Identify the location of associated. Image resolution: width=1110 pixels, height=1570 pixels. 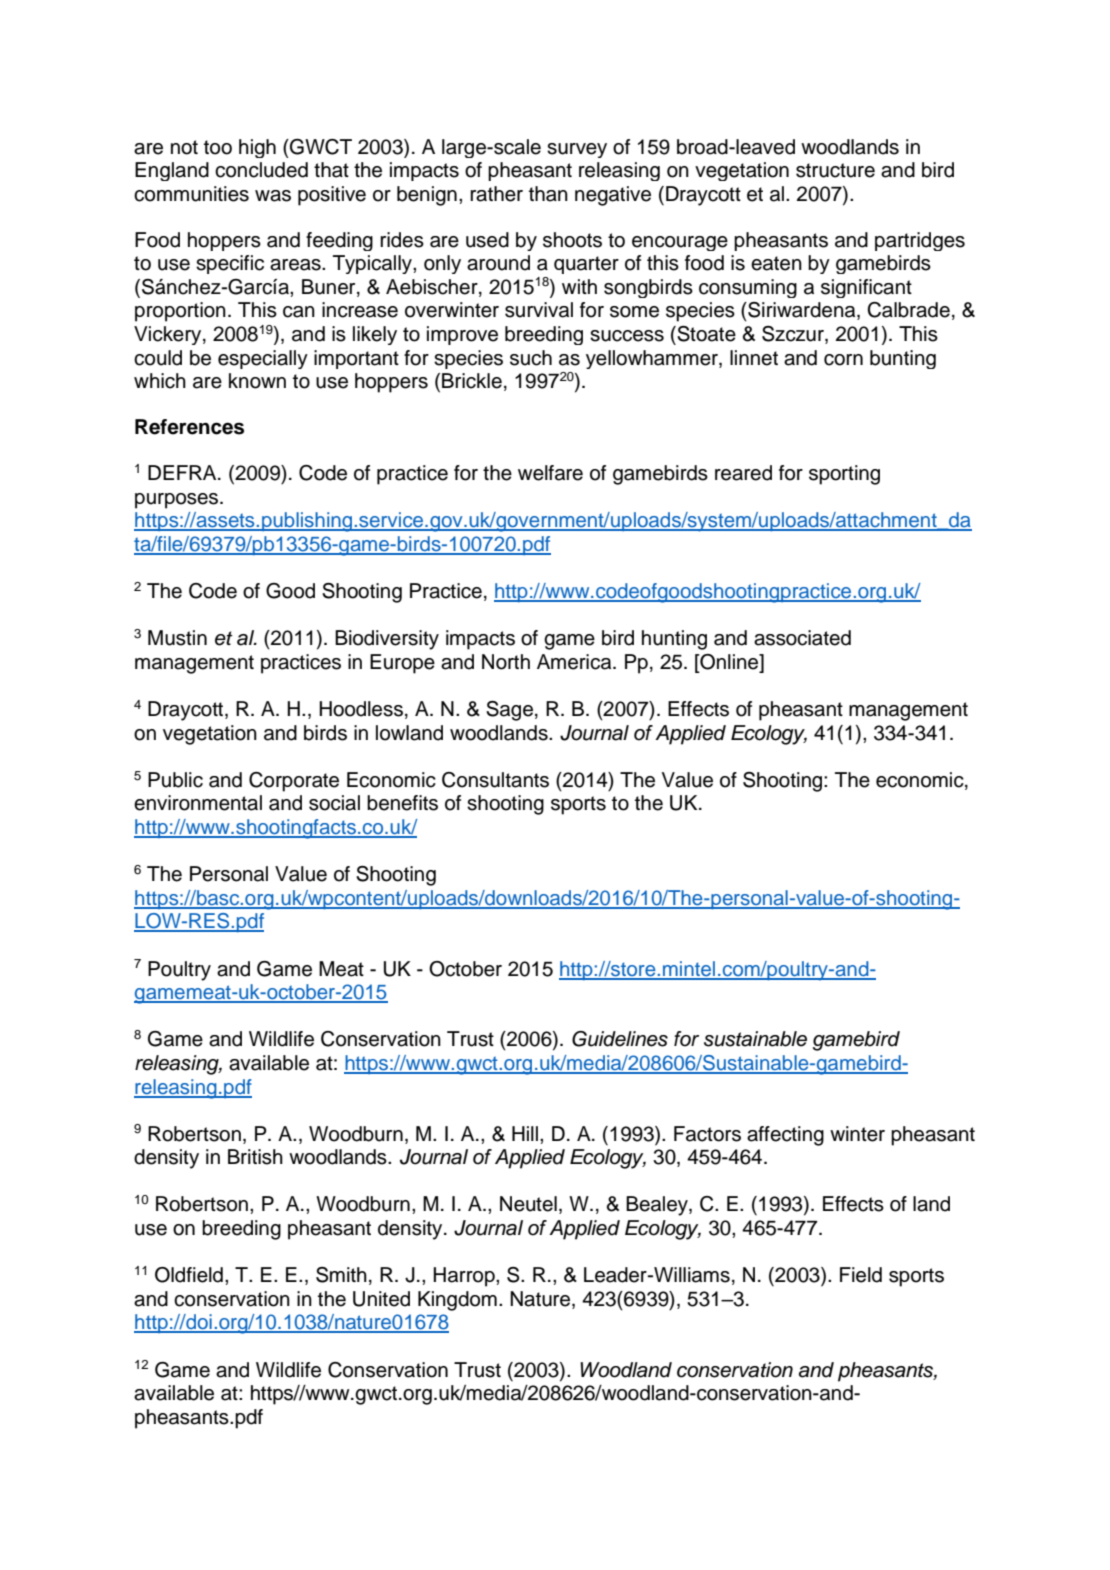
(802, 638).
